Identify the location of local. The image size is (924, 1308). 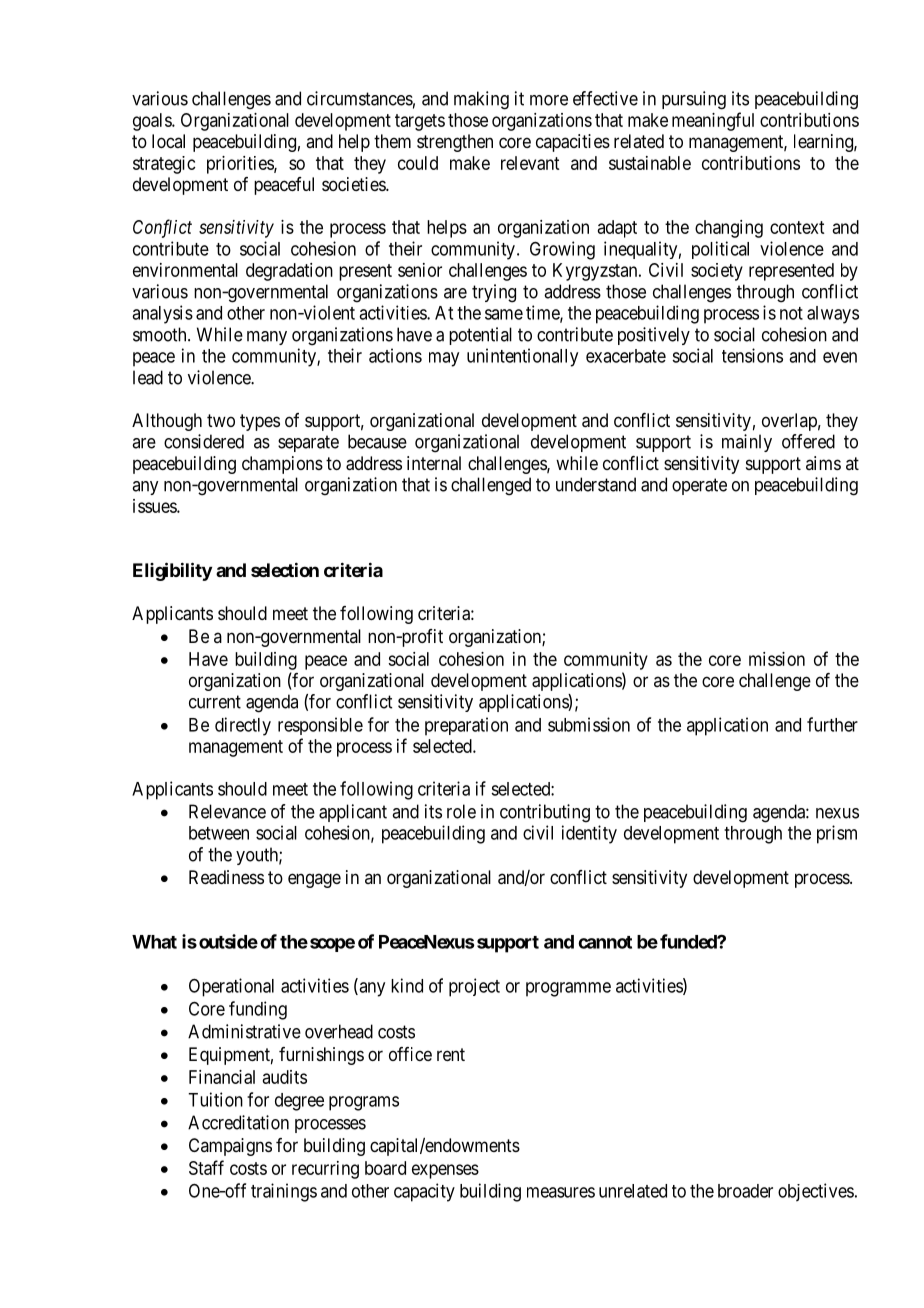
(168, 141).
